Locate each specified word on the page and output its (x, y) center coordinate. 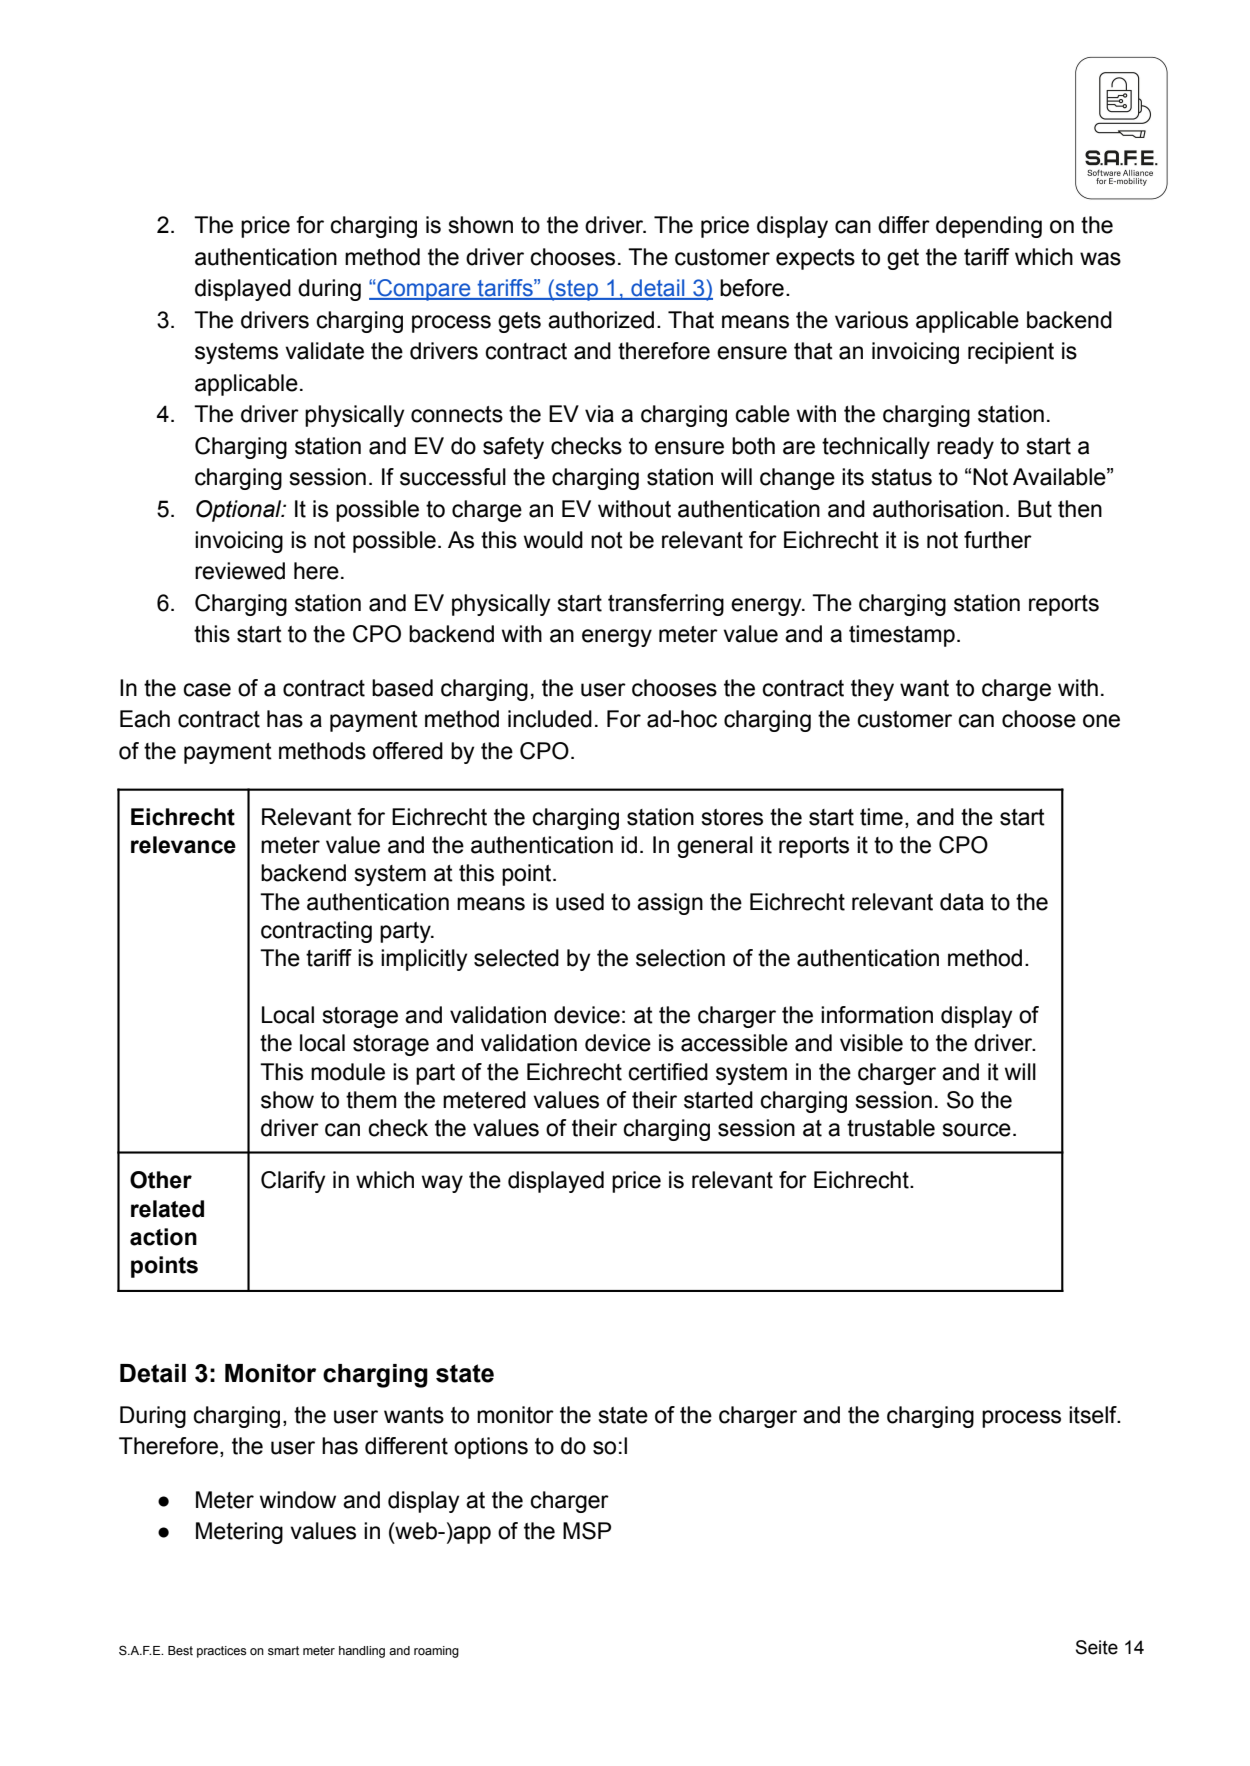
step (577, 290)
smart (283, 1650)
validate (324, 351)
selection (680, 958)
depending (989, 227)
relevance (183, 845)
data (962, 902)
